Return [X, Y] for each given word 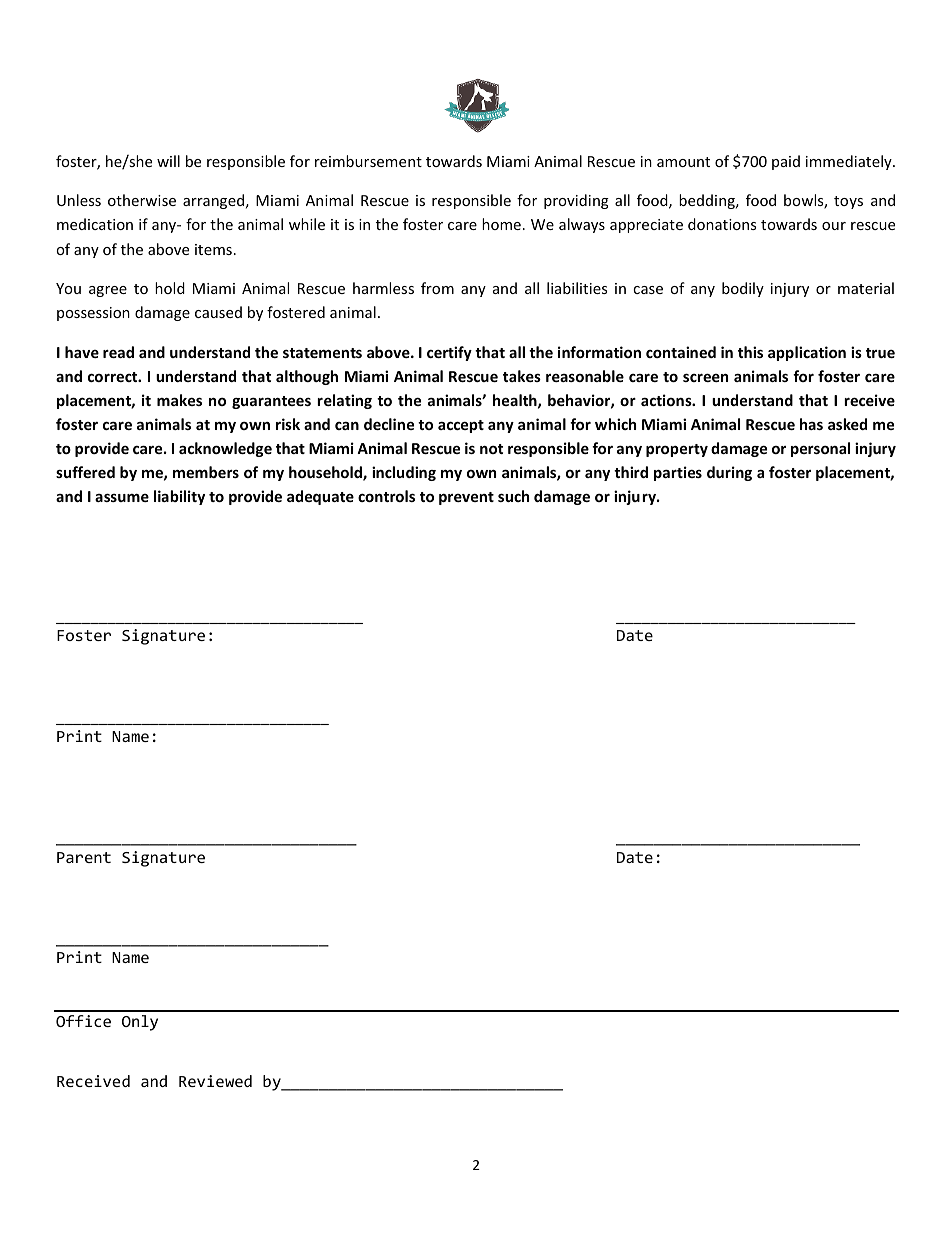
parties [678, 473]
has [811, 424]
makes [179, 400]
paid [786, 162]
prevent [466, 498]
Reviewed [215, 1081]
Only [140, 1023]
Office [83, 1021]
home [501, 224]
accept [461, 426]
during [729, 473]
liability [179, 497]
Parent [84, 857]
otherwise [142, 200]
